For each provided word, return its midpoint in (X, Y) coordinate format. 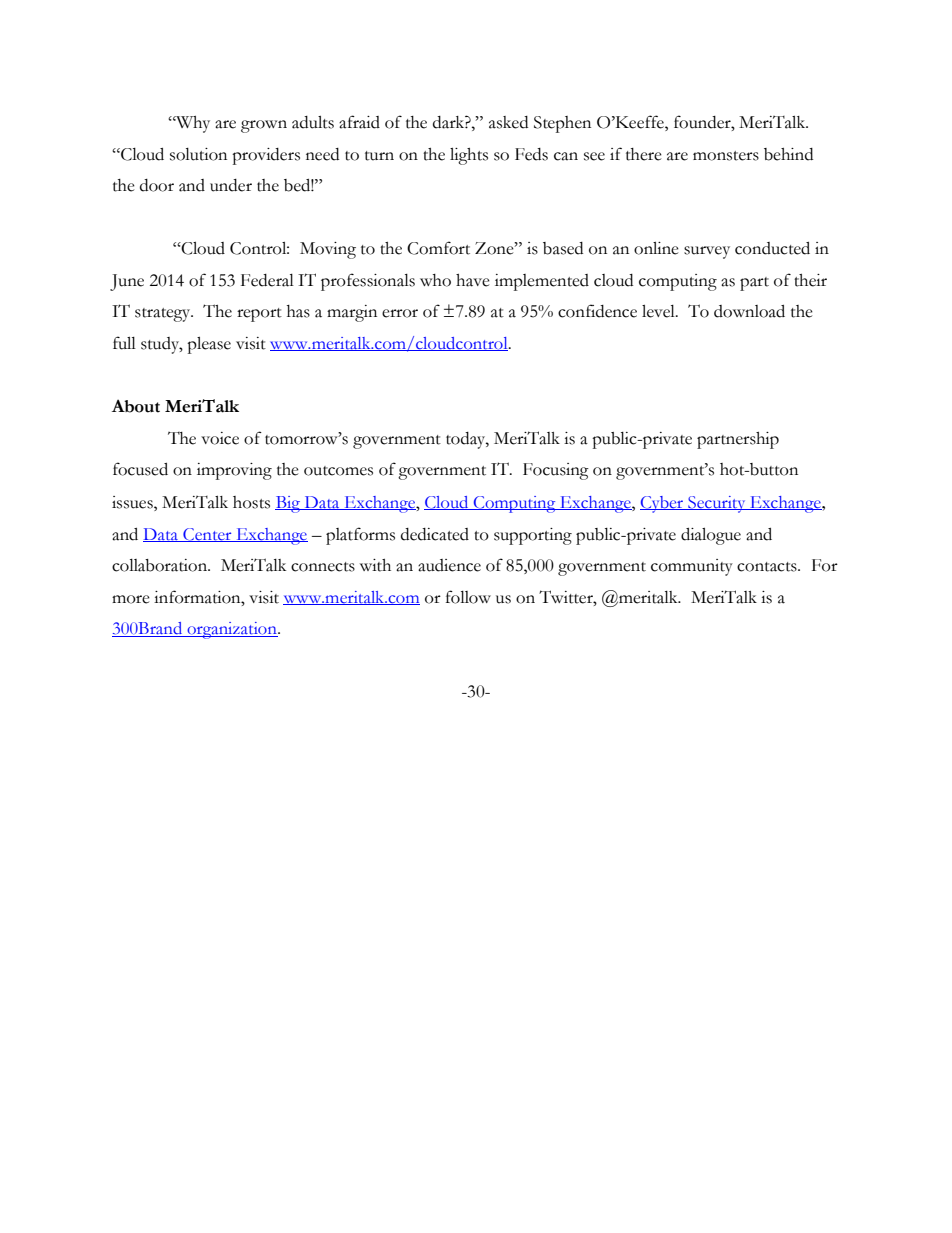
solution (198, 154)
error (400, 313)
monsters (726, 156)
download (749, 311)
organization (232, 630)
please (209, 345)
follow (468, 597)
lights (469, 156)
